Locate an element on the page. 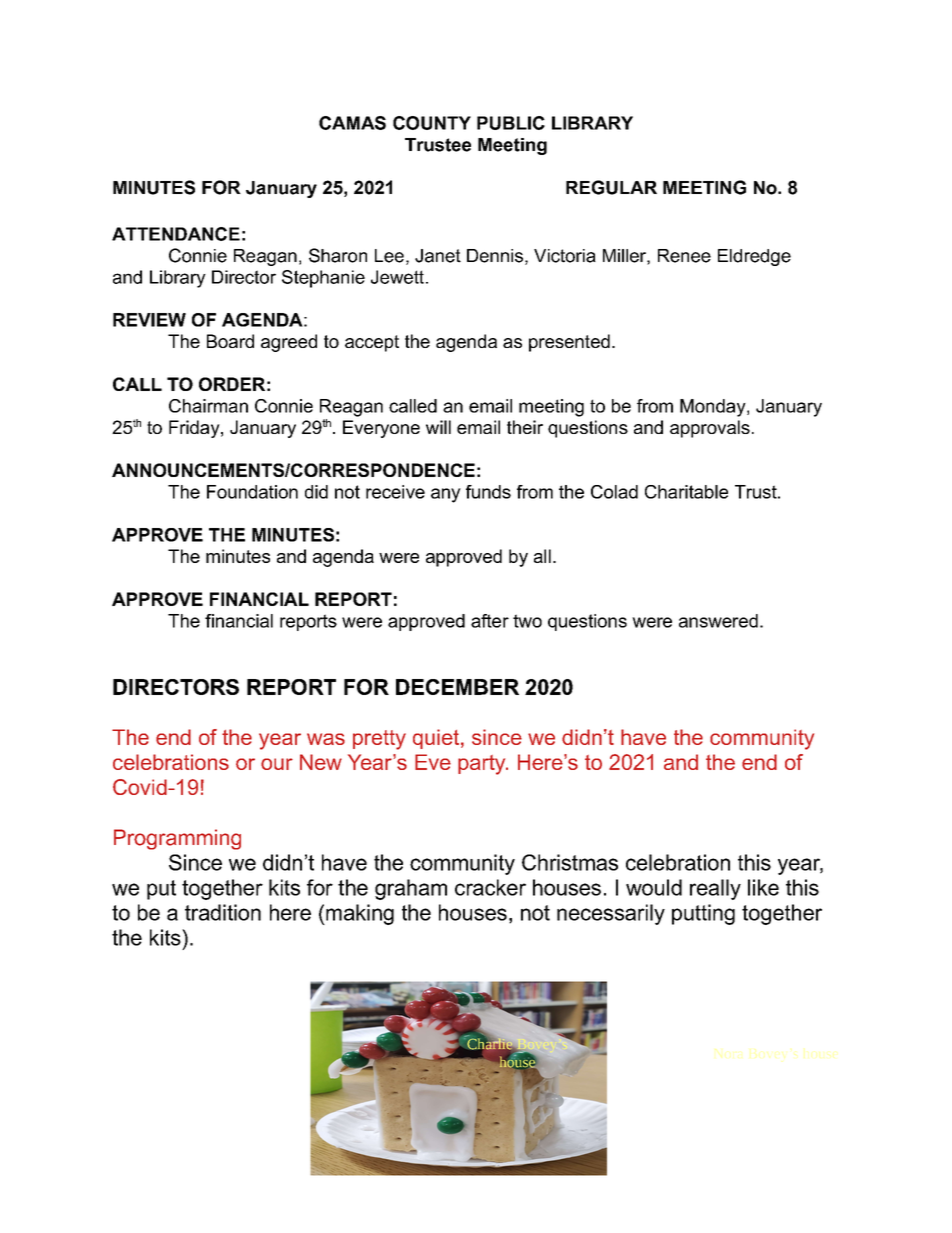  was is located at coordinates (326, 739).
